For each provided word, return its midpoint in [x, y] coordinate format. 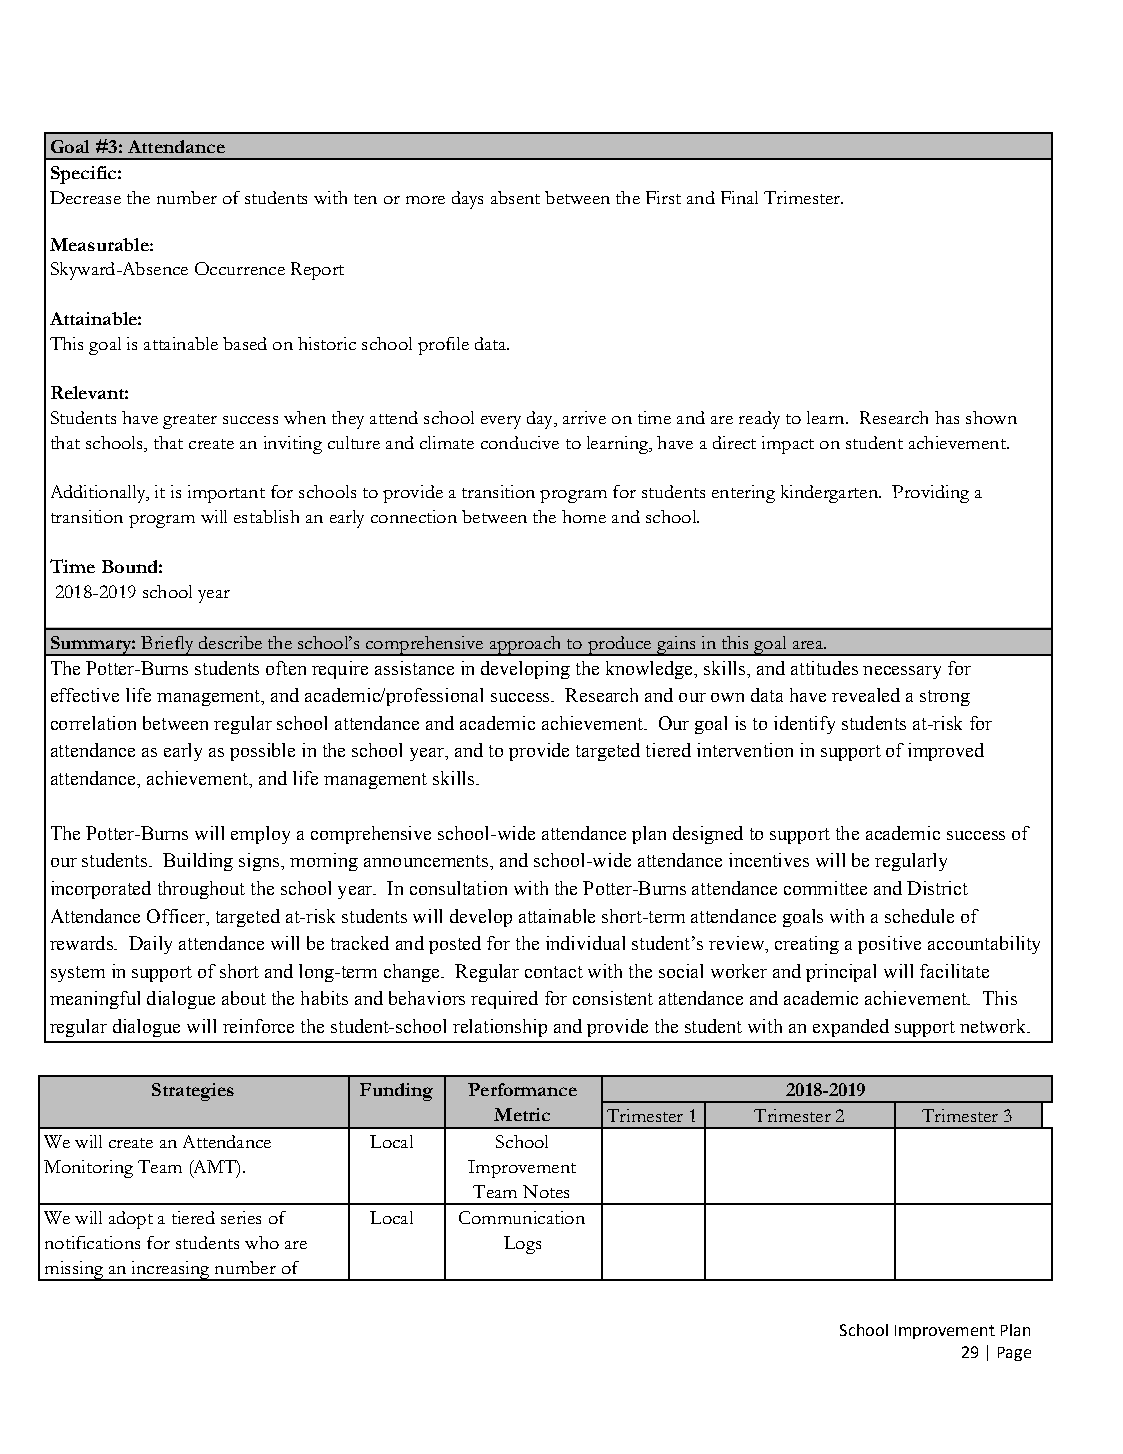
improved [946, 752]
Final [739, 197]
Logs [522, 1245]
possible [262, 752]
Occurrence [240, 268]
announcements [427, 861]
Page [1014, 1354]
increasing [170, 1271]
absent [515, 197]
